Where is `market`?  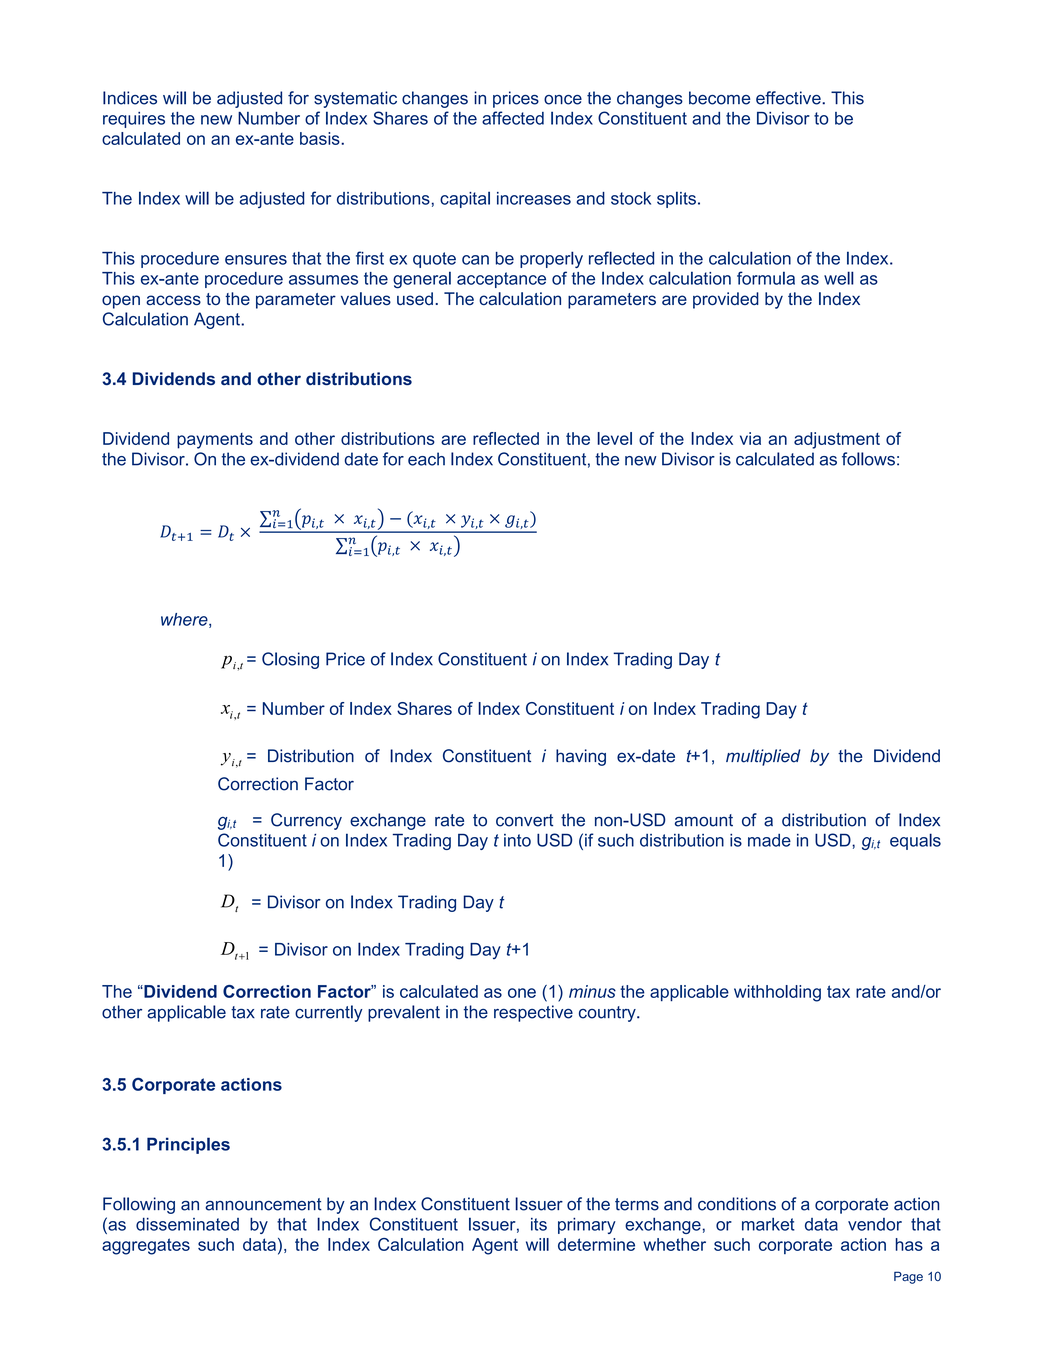 market is located at coordinates (768, 1224).
